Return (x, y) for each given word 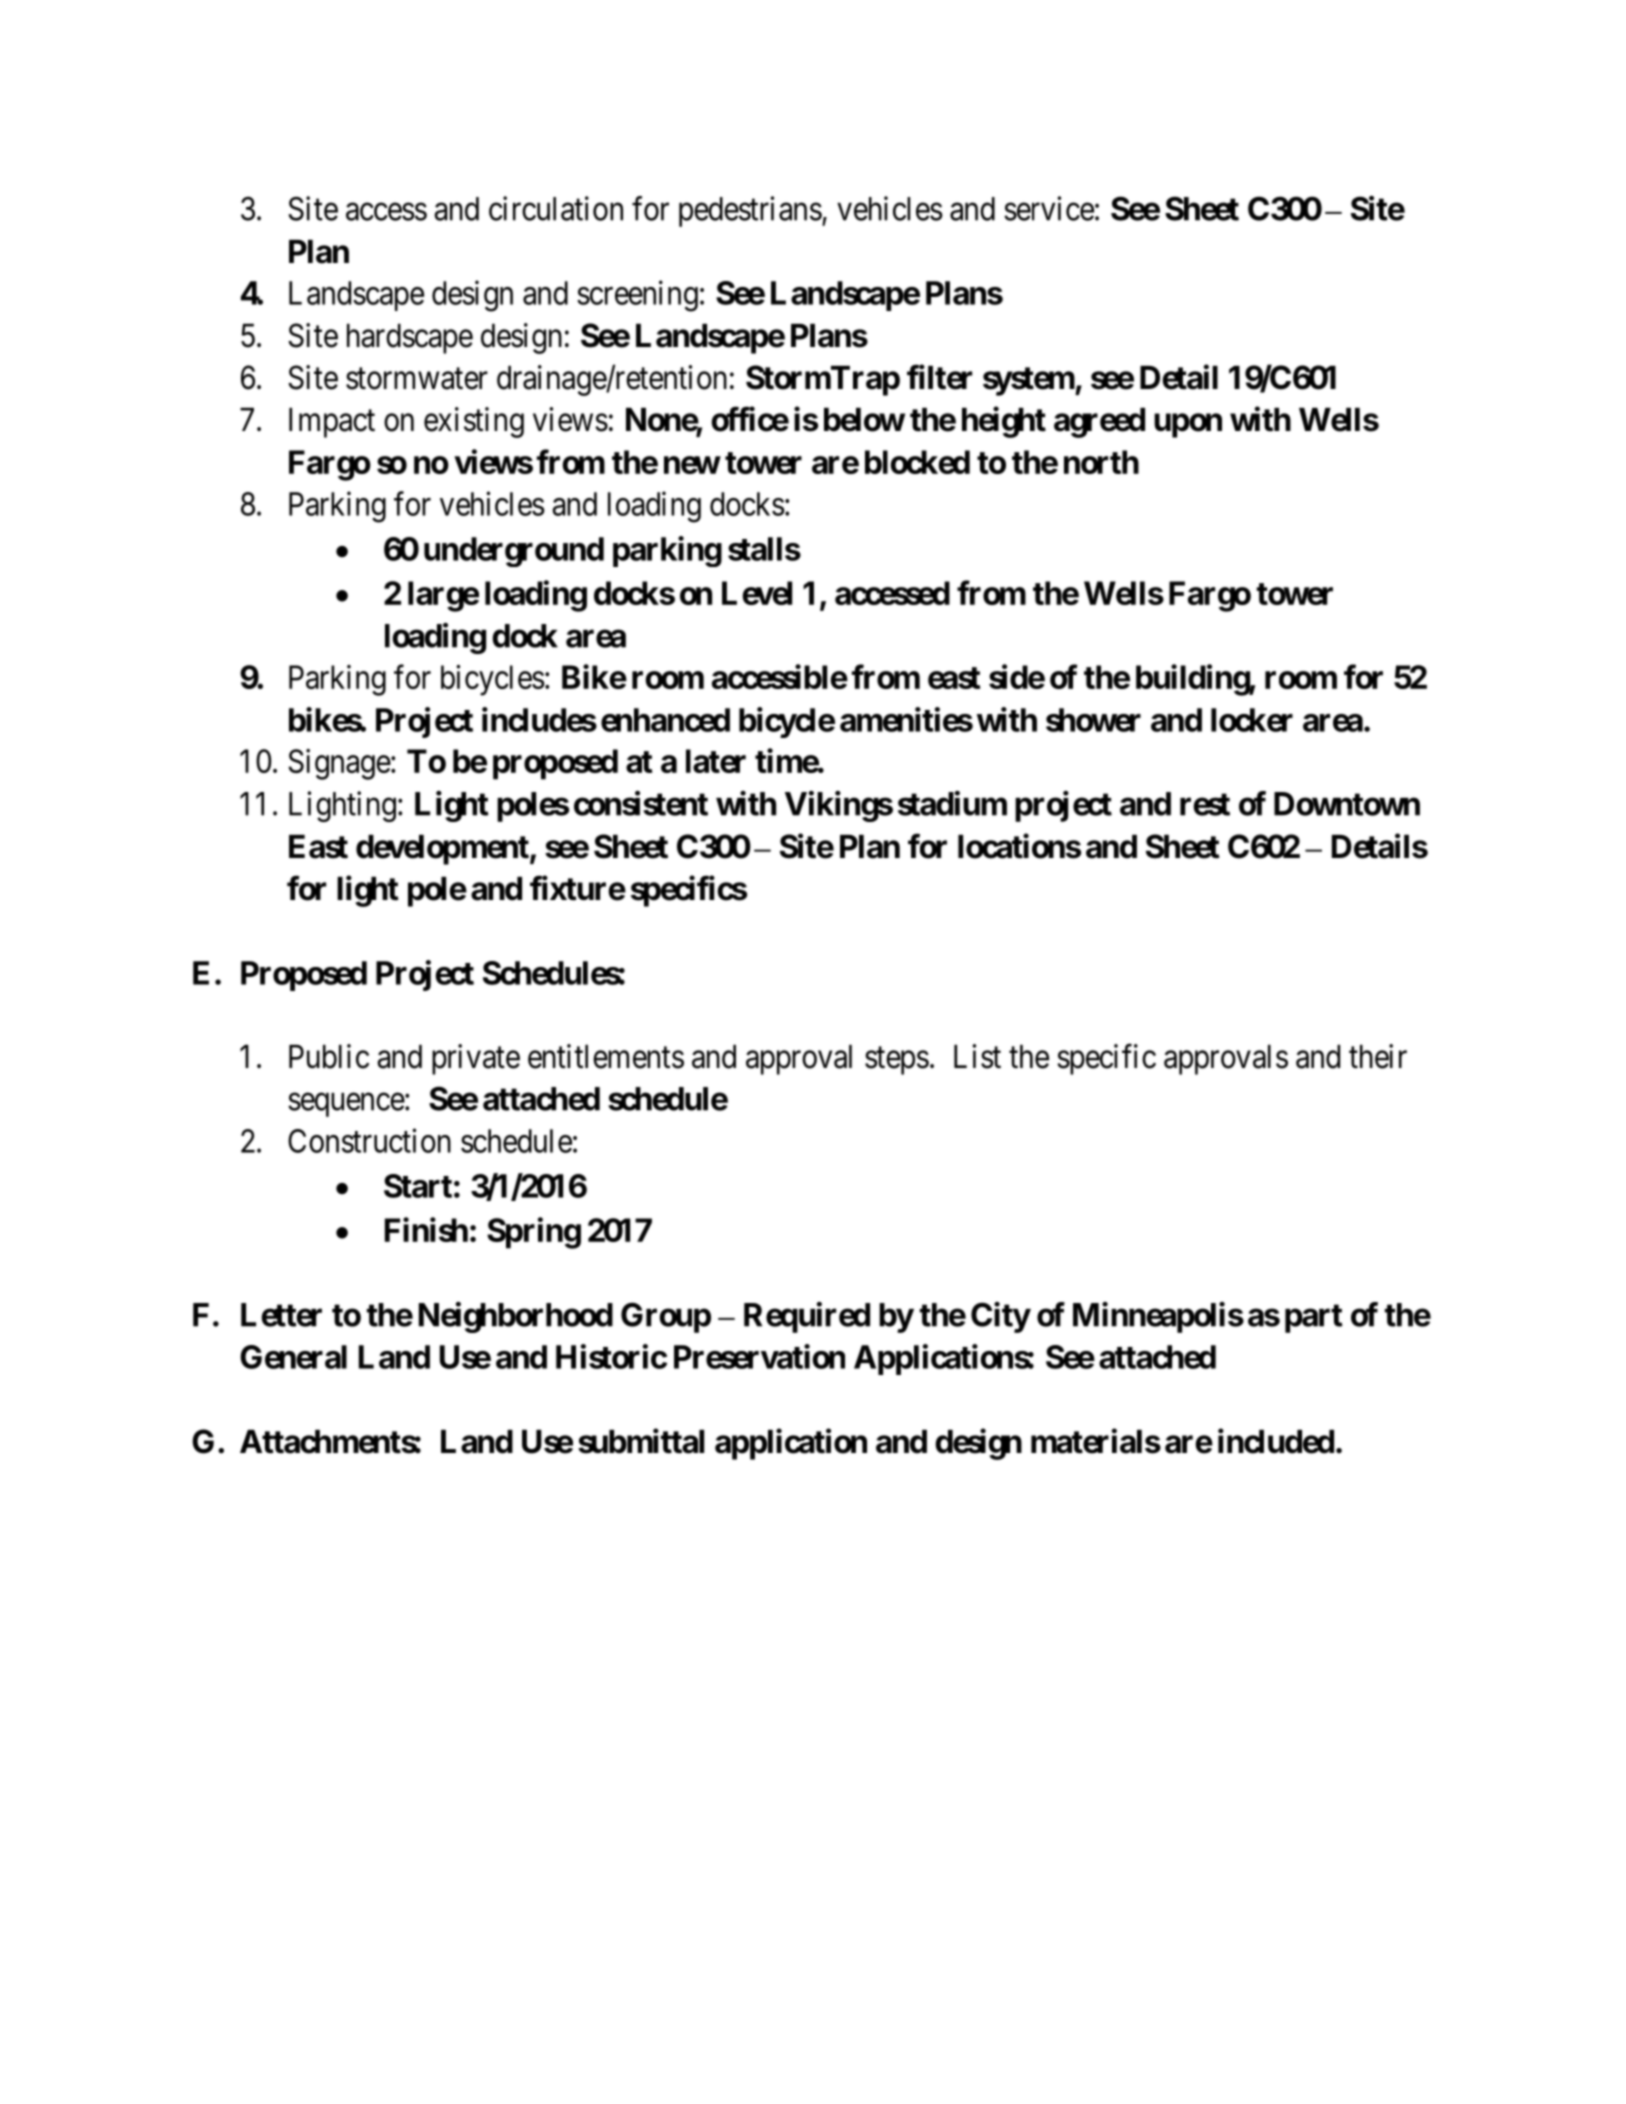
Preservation (759, 1356)
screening (637, 296)
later (716, 761)
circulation (556, 208)
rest (1205, 804)
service (1049, 208)
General (293, 1357)
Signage (339, 764)
